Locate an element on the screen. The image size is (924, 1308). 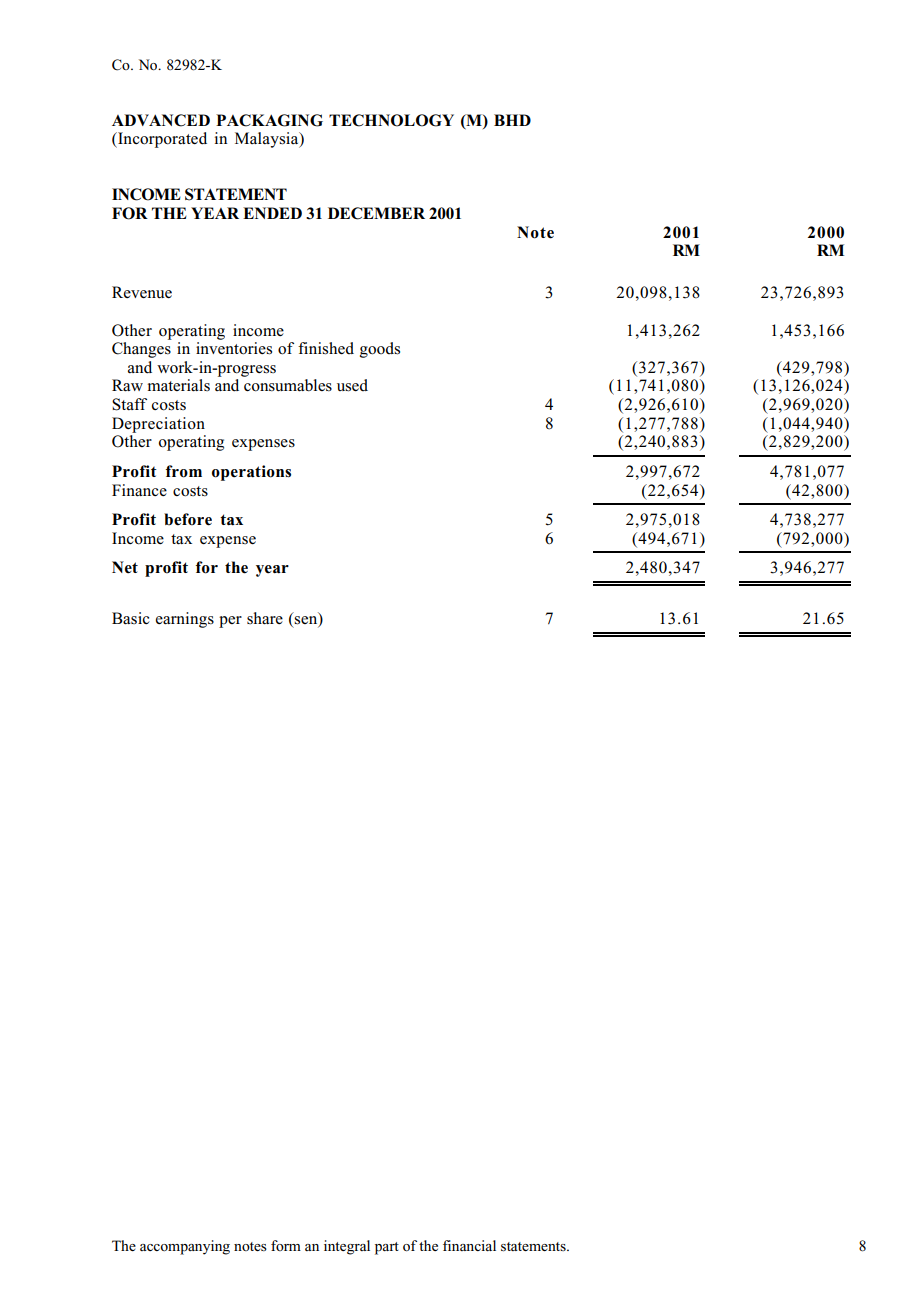
BHD is located at coordinates (512, 120).
